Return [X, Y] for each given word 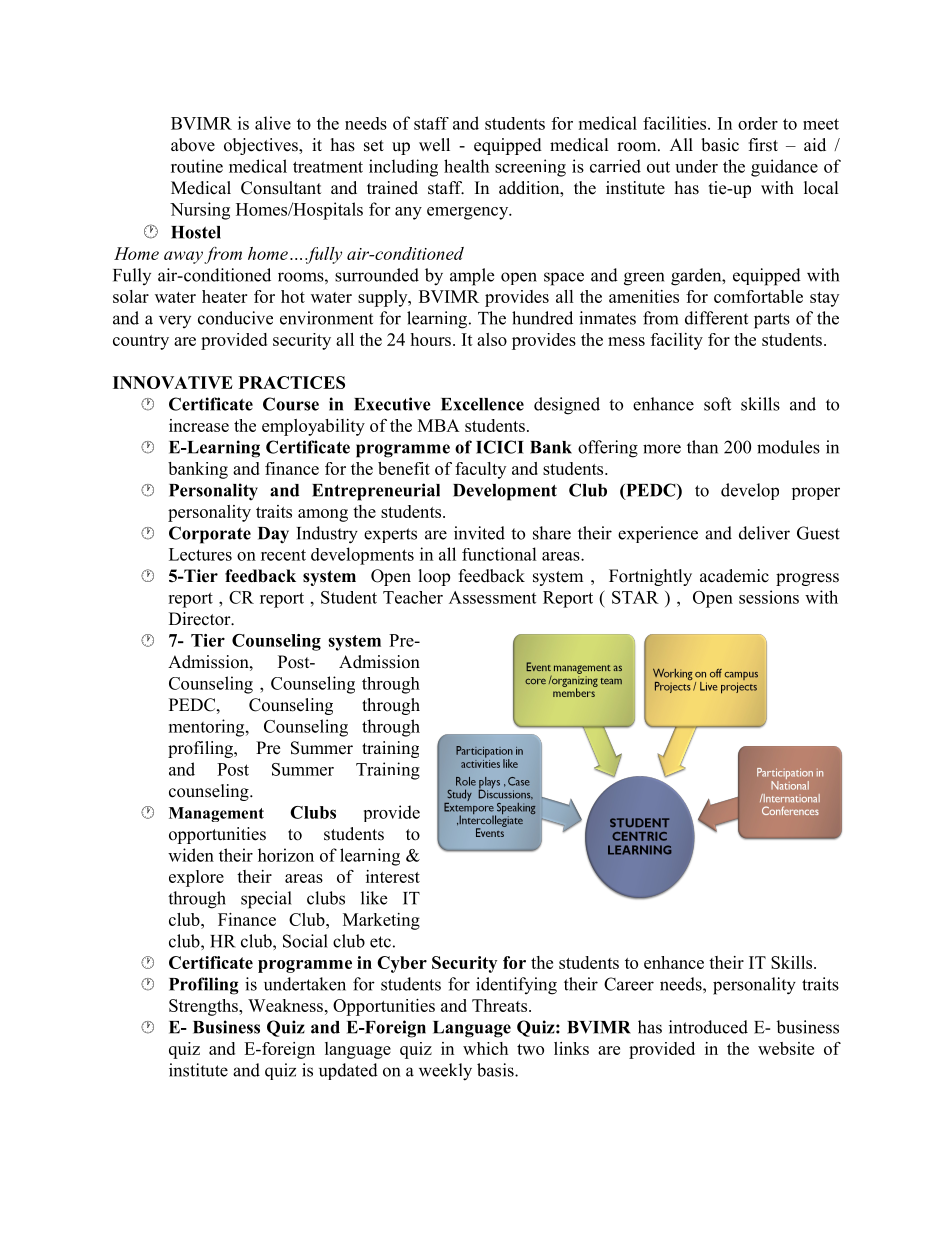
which [485, 1048]
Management [216, 814]
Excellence [482, 404]
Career [629, 984]
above [193, 145]
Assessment [492, 597]
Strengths [204, 1007]
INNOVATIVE [173, 382]
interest [393, 876]
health [466, 166]
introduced [708, 1027]
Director [201, 619]
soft [717, 404]
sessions [769, 597]
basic [720, 145]
